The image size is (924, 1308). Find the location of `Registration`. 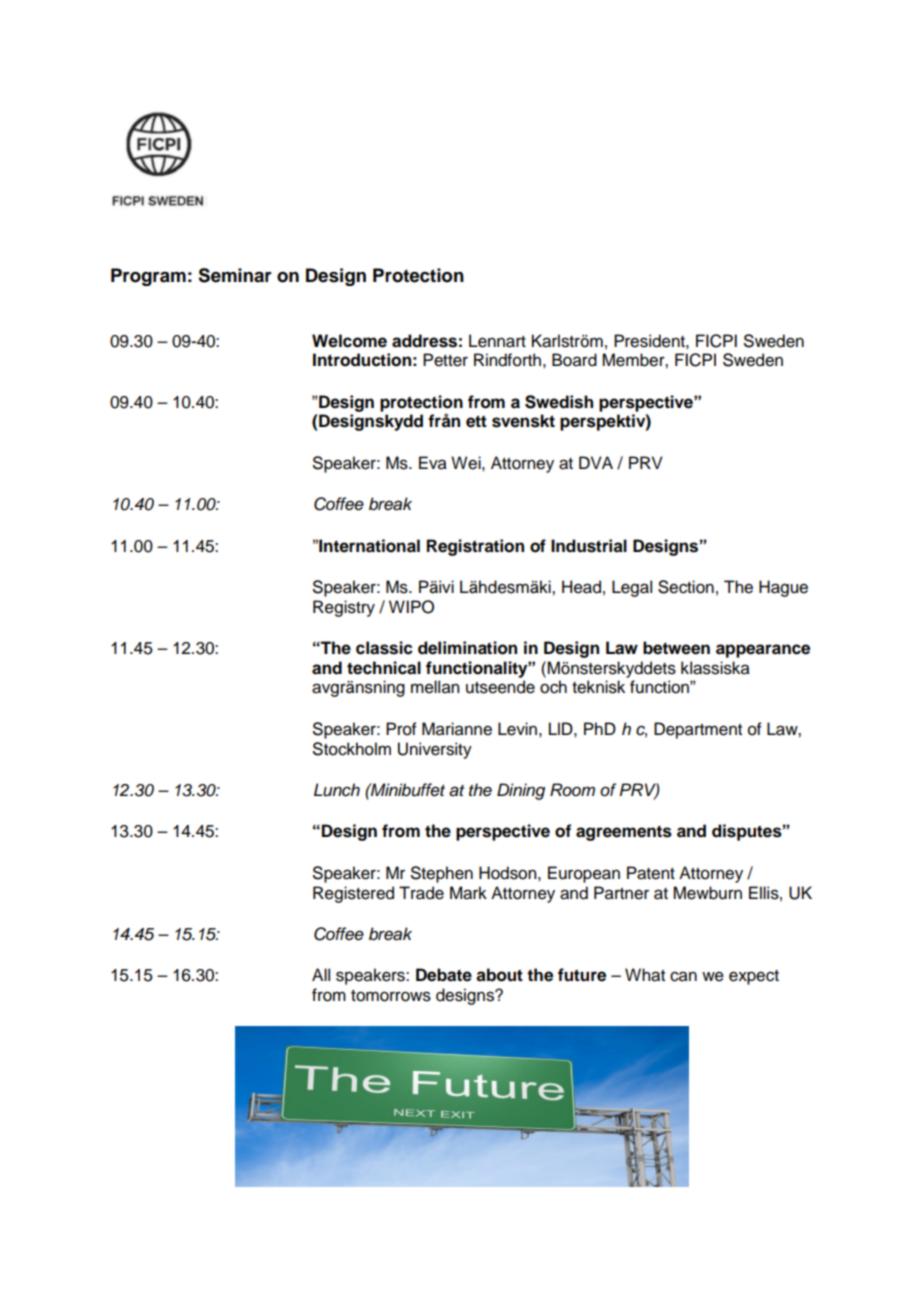

Registration is located at coordinates (475, 547).
